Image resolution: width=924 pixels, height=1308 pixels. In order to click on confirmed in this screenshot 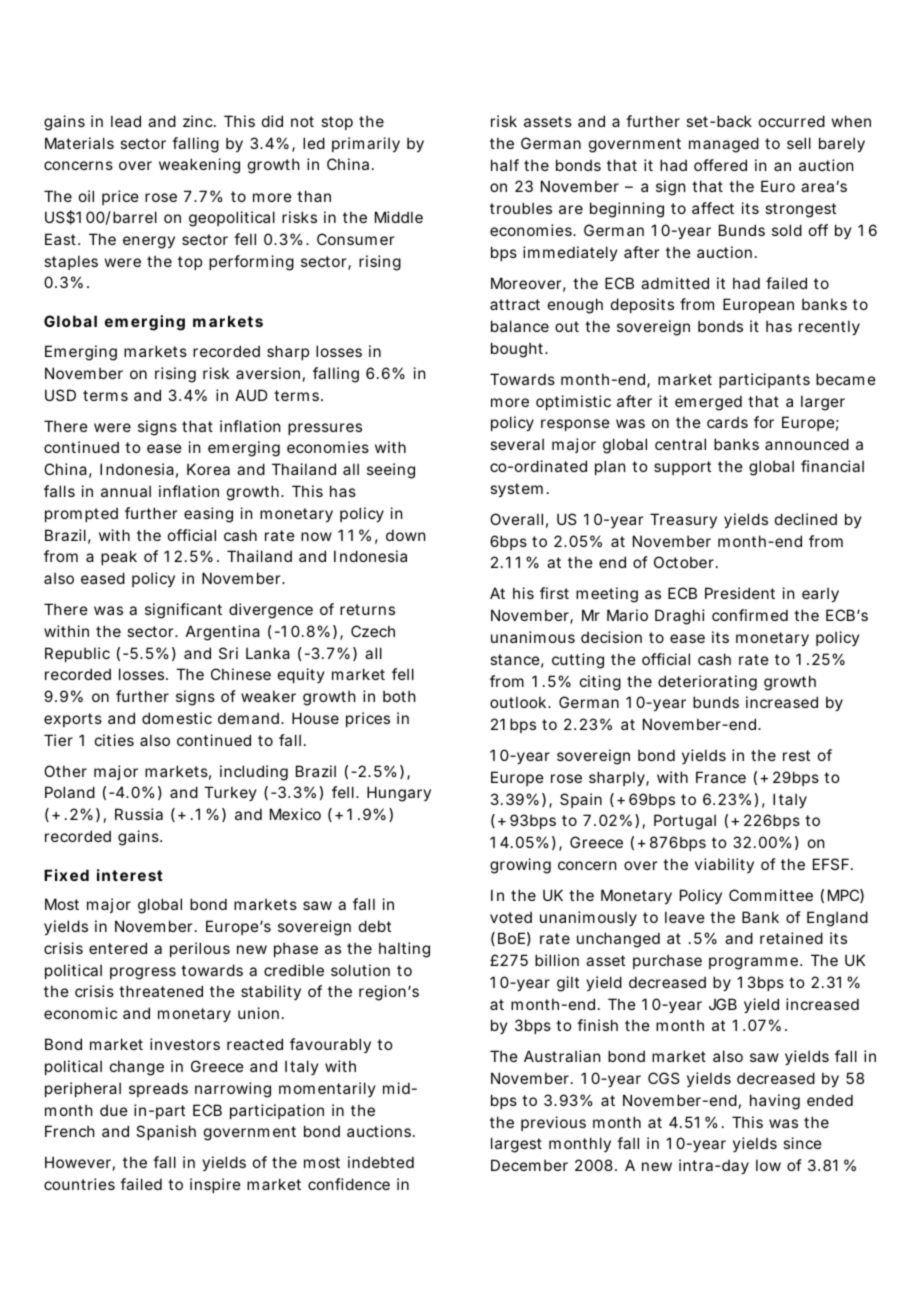, I will do `click(750, 615)`.
